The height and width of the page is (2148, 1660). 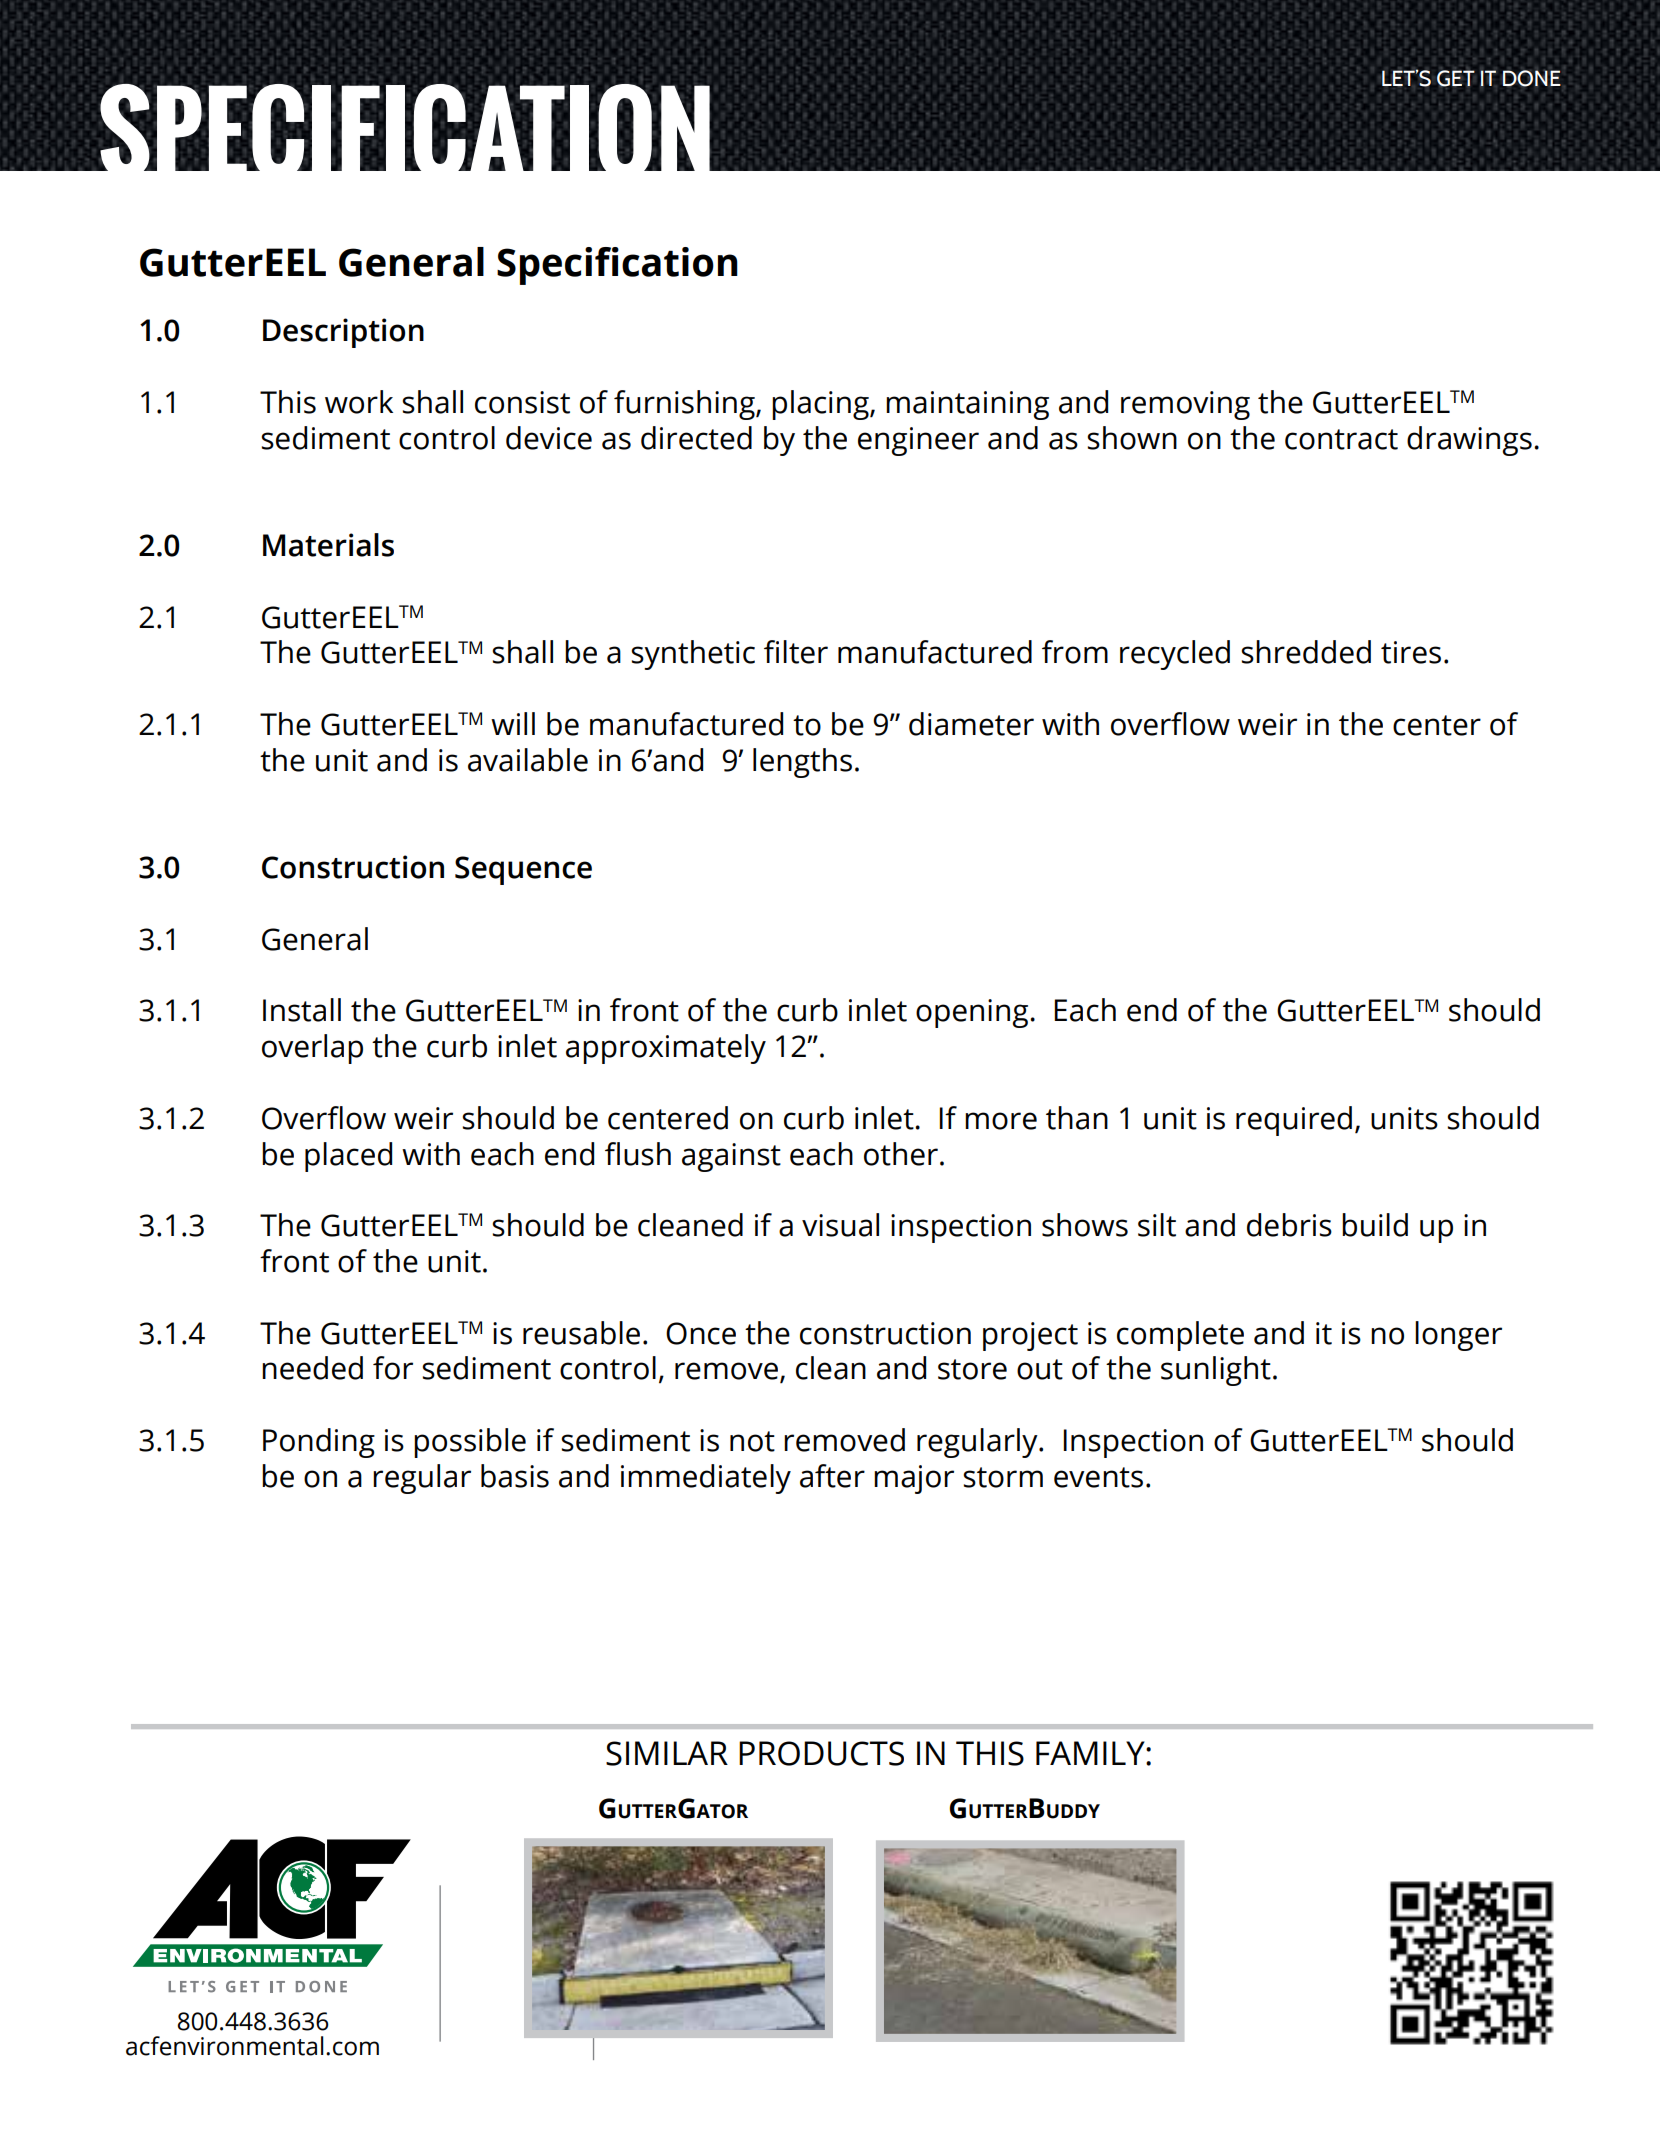 I want to click on FAMILY, so click(x=1091, y=1753).
